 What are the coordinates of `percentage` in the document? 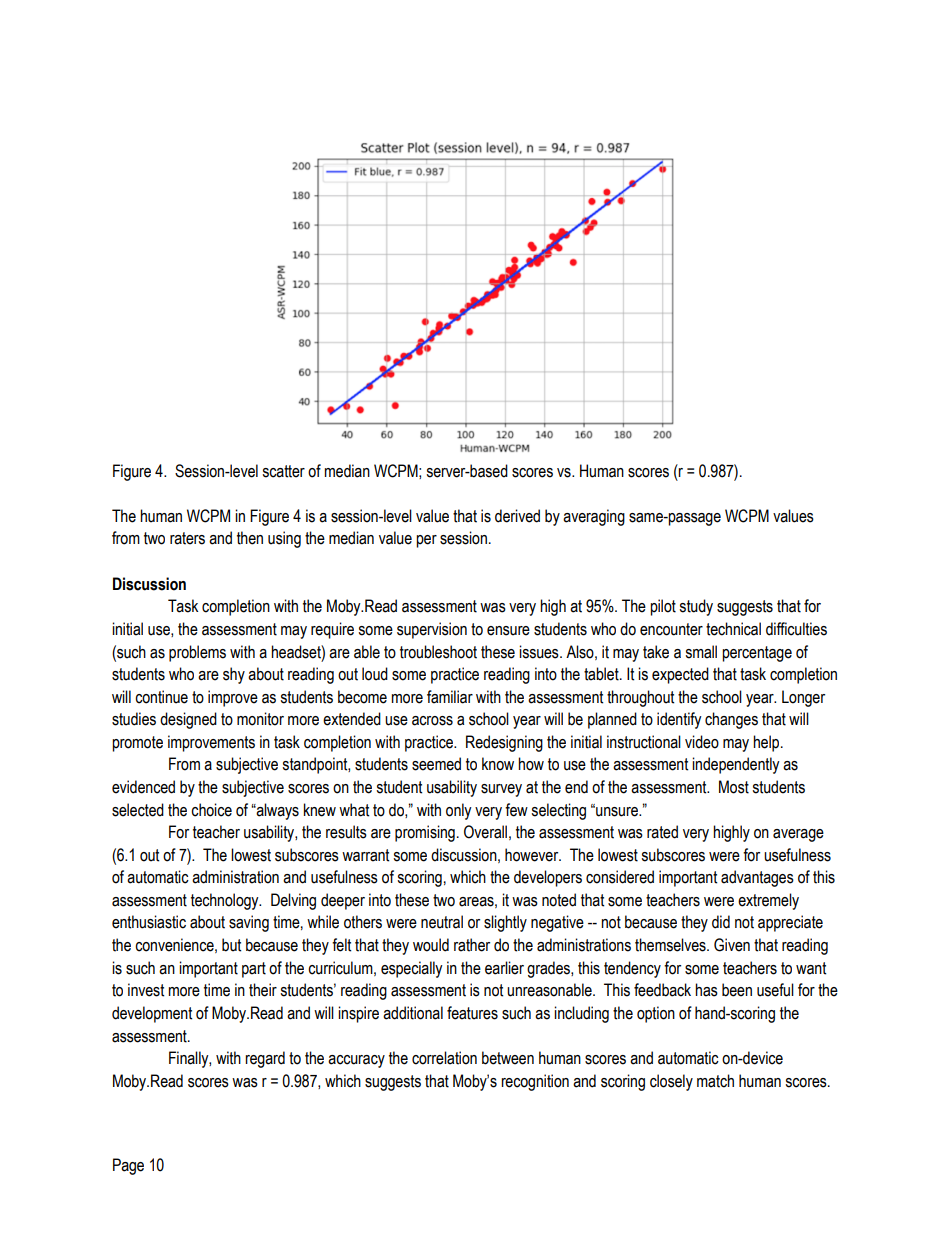 It's located at (757, 654).
